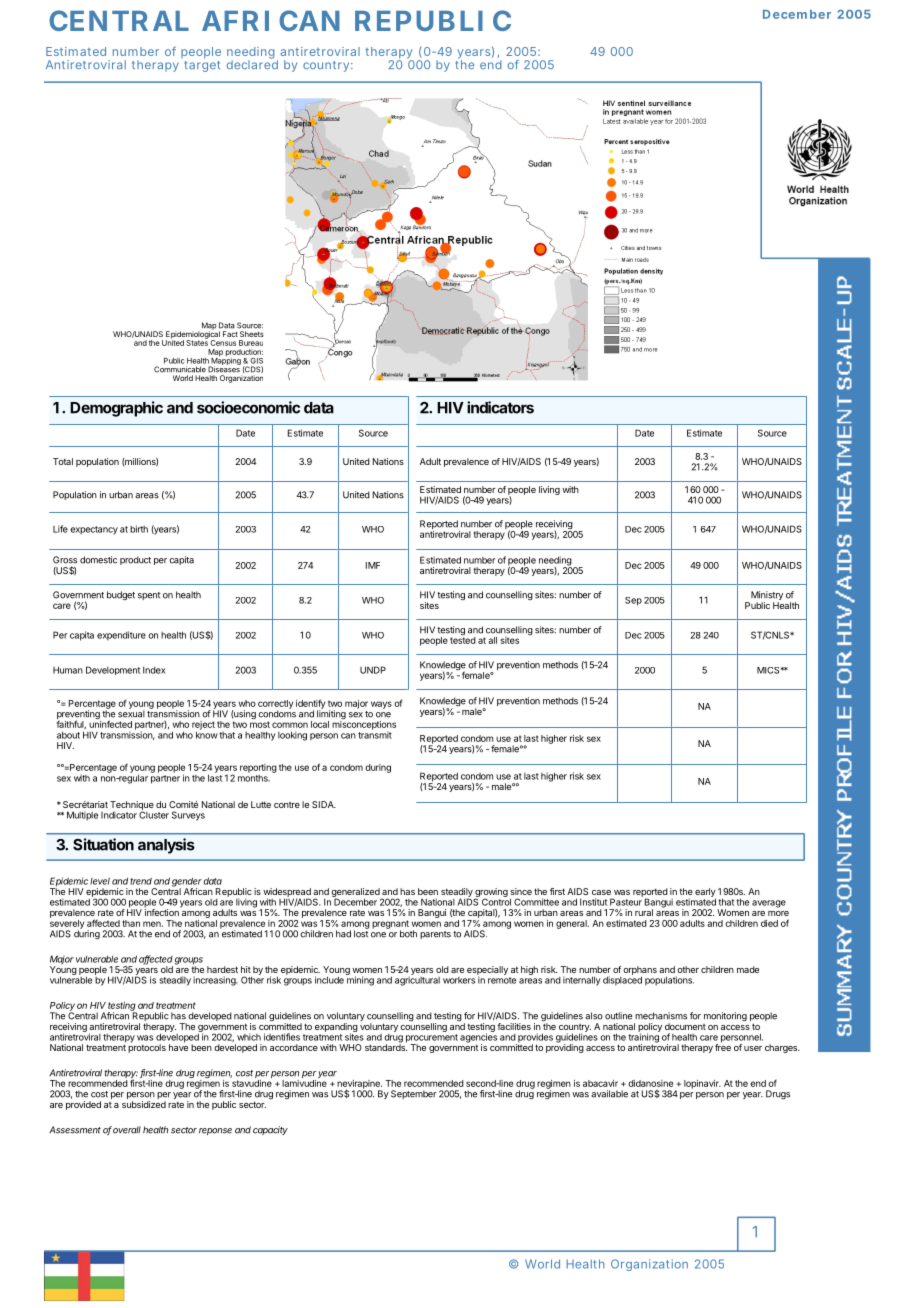  Describe the element at coordinates (202, 65) in the document. I see `target` at that location.
